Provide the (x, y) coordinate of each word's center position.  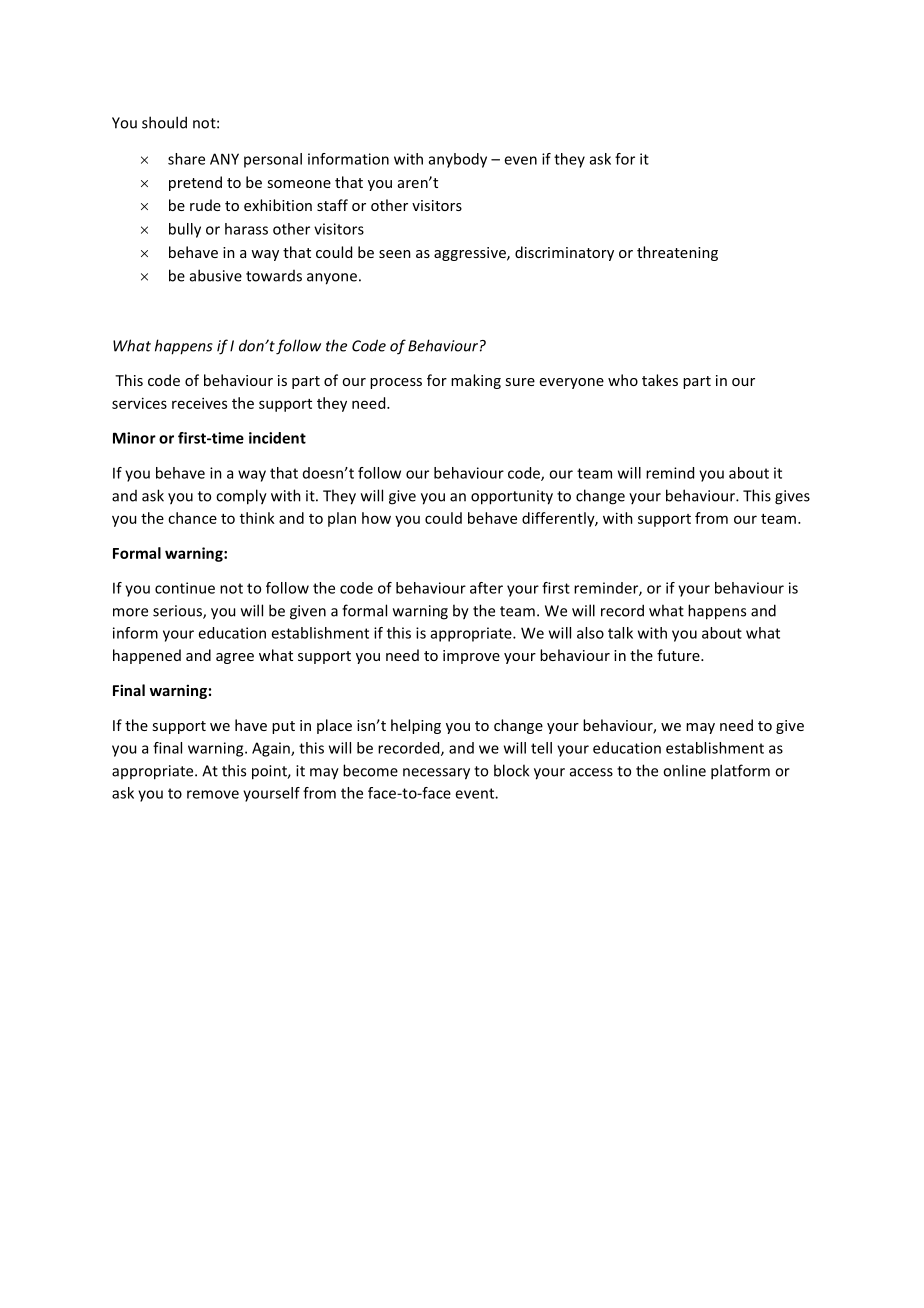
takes (660, 380)
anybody (458, 160)
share (186, 159)
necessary (436, 774)
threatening (677, 253)
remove (213, 794)
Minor (134, 438)
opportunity (512, 497)
